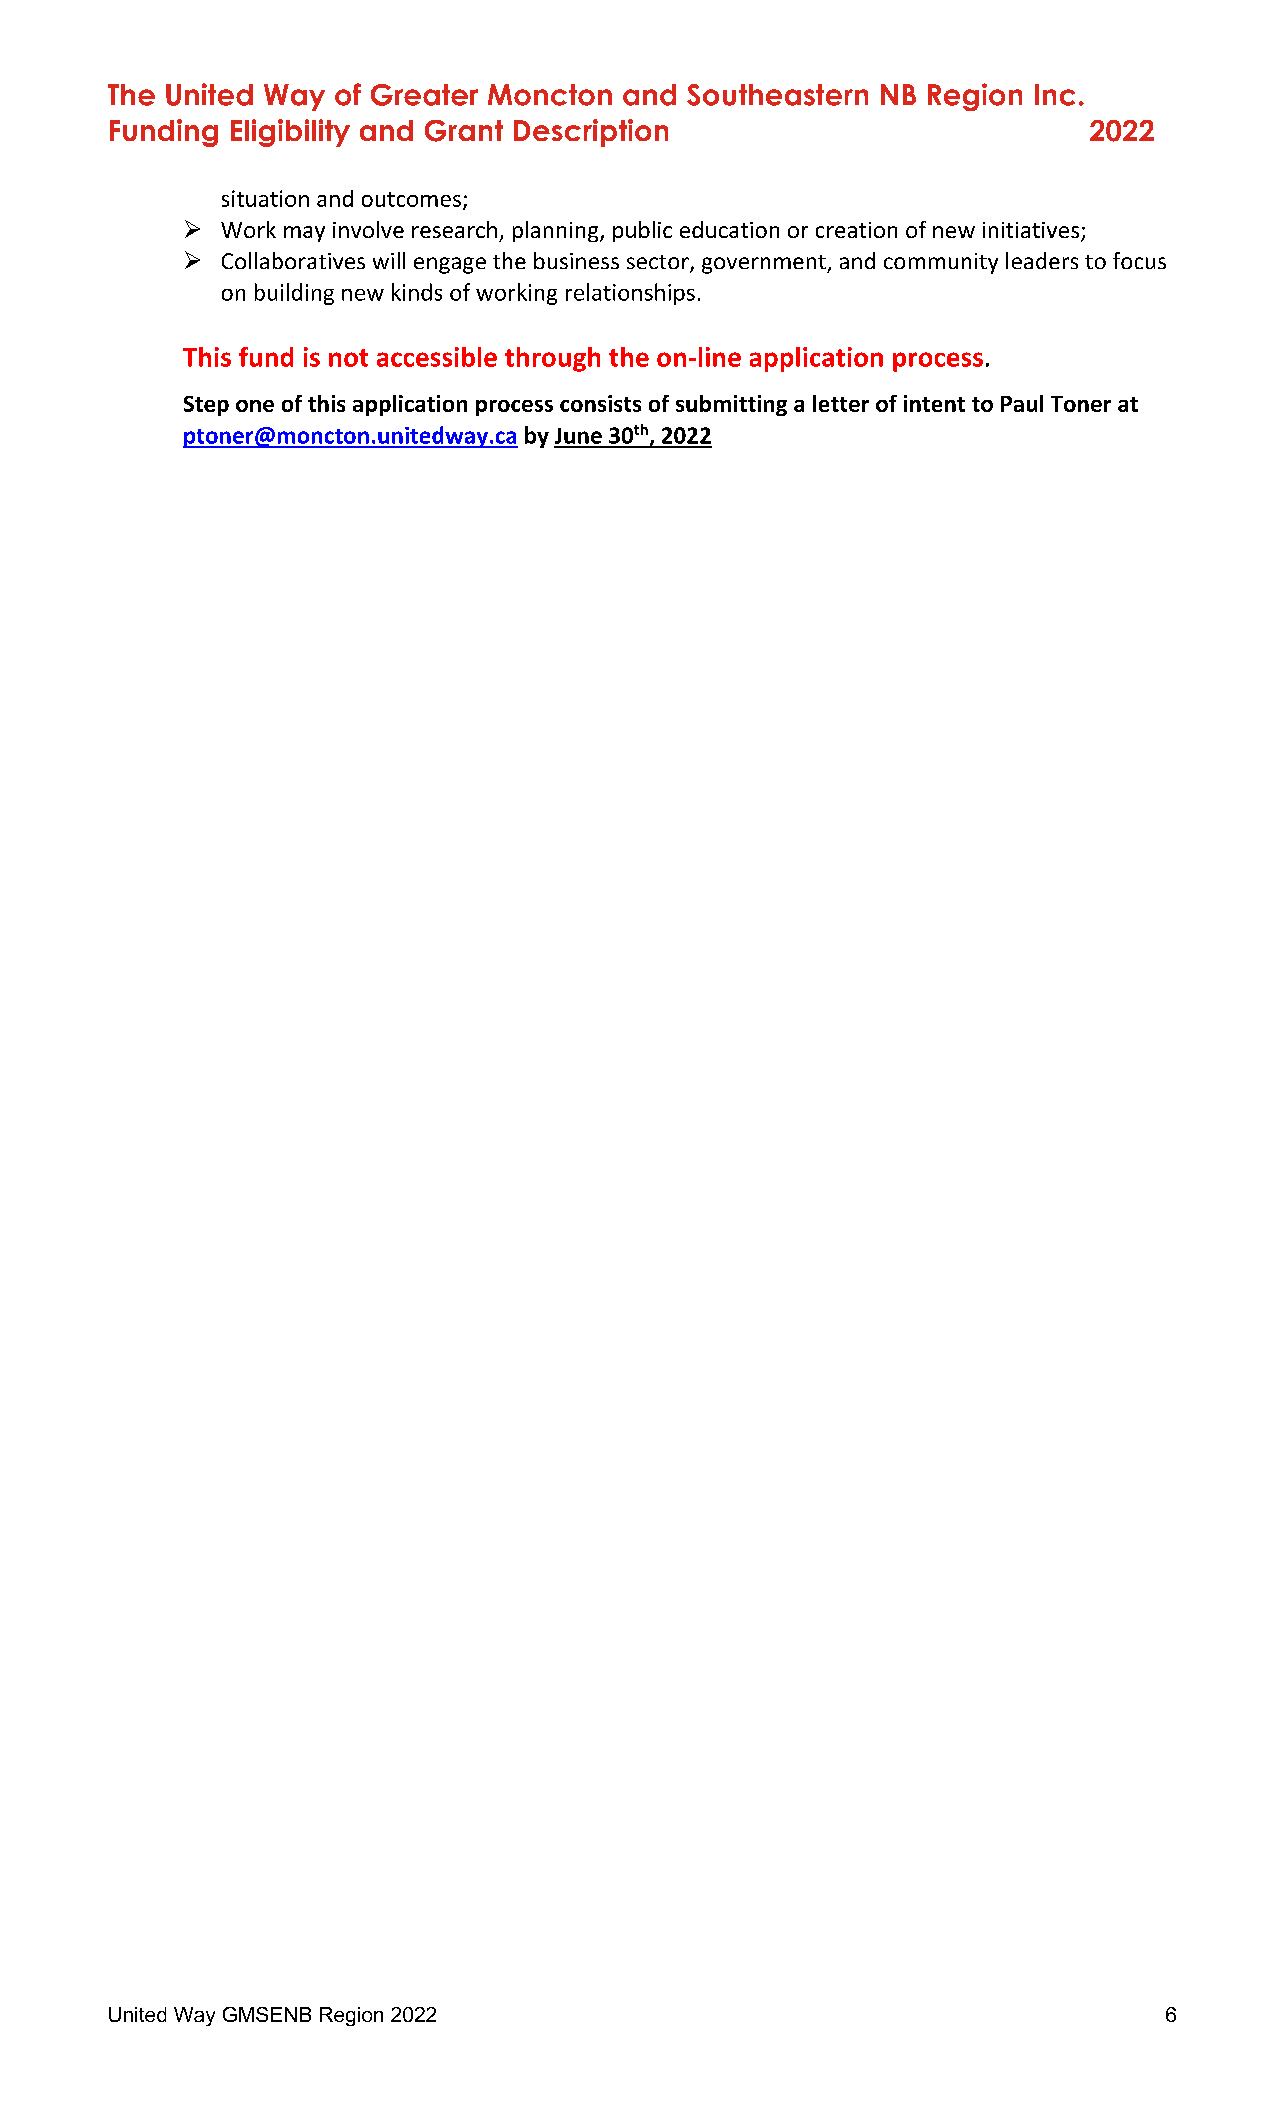  I want to click on sector, so click(659, 263).
